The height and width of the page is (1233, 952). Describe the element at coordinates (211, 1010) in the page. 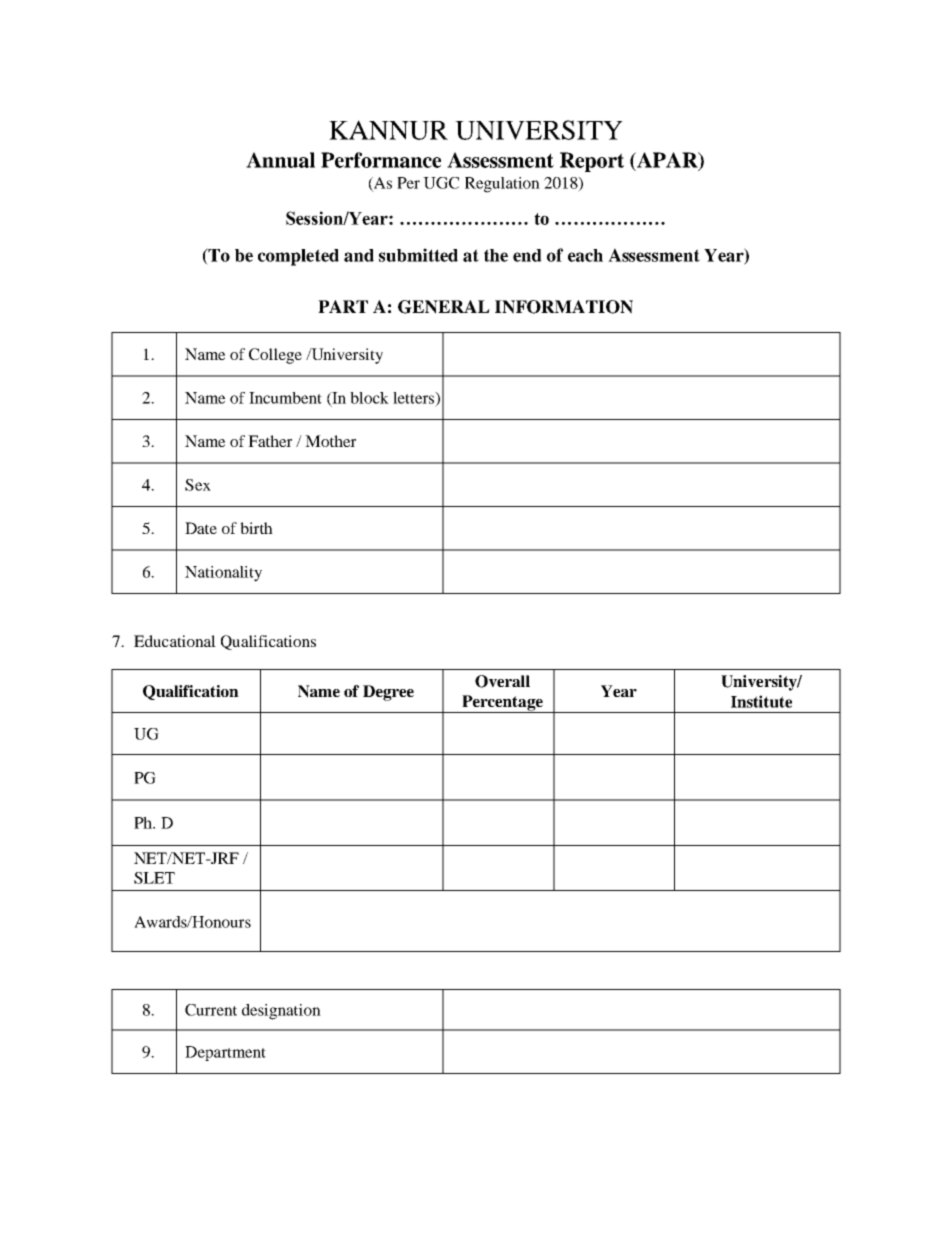

I see `Current` at that location.
